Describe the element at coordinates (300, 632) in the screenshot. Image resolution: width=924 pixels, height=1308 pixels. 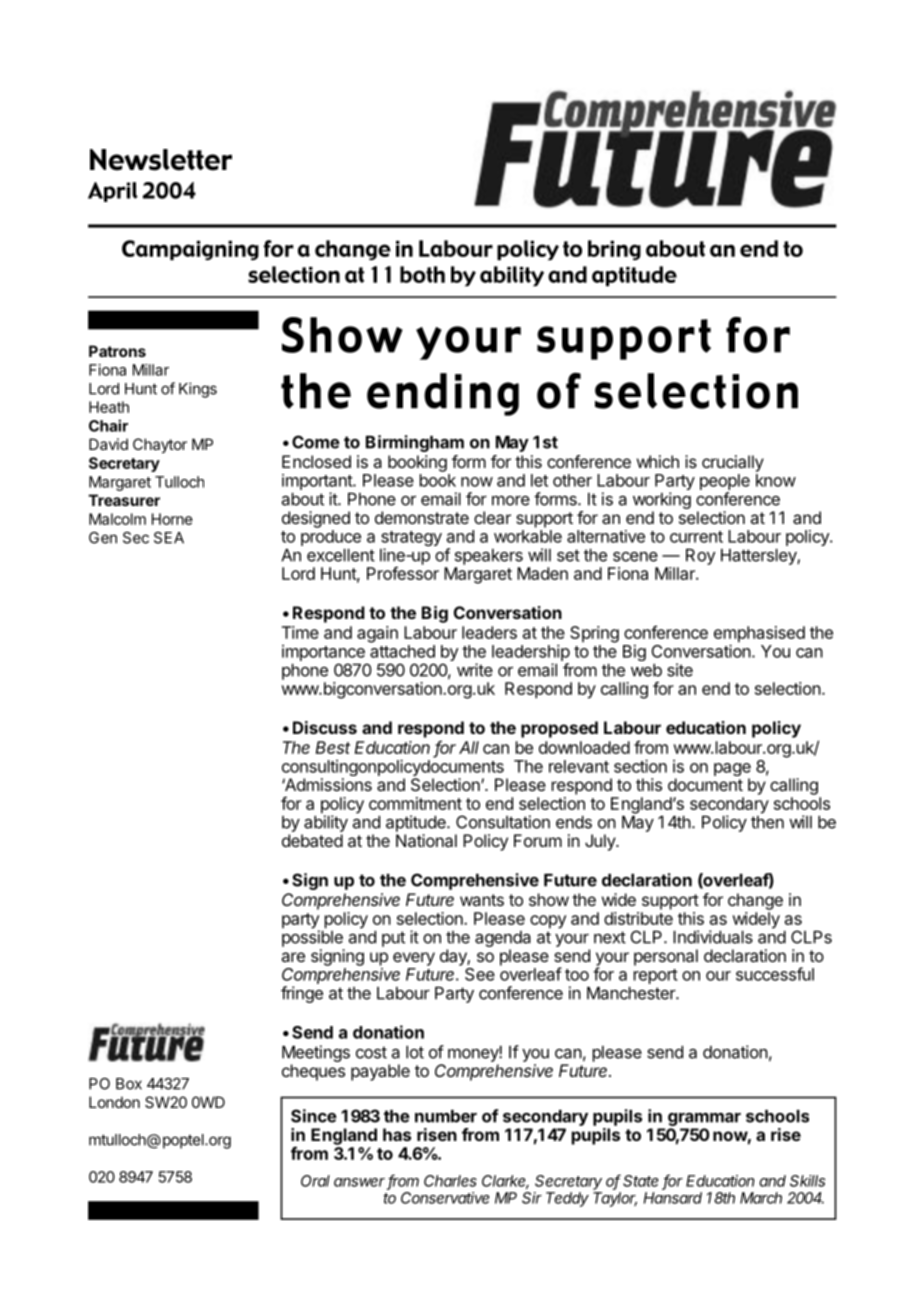
I see `Time` at that location.
